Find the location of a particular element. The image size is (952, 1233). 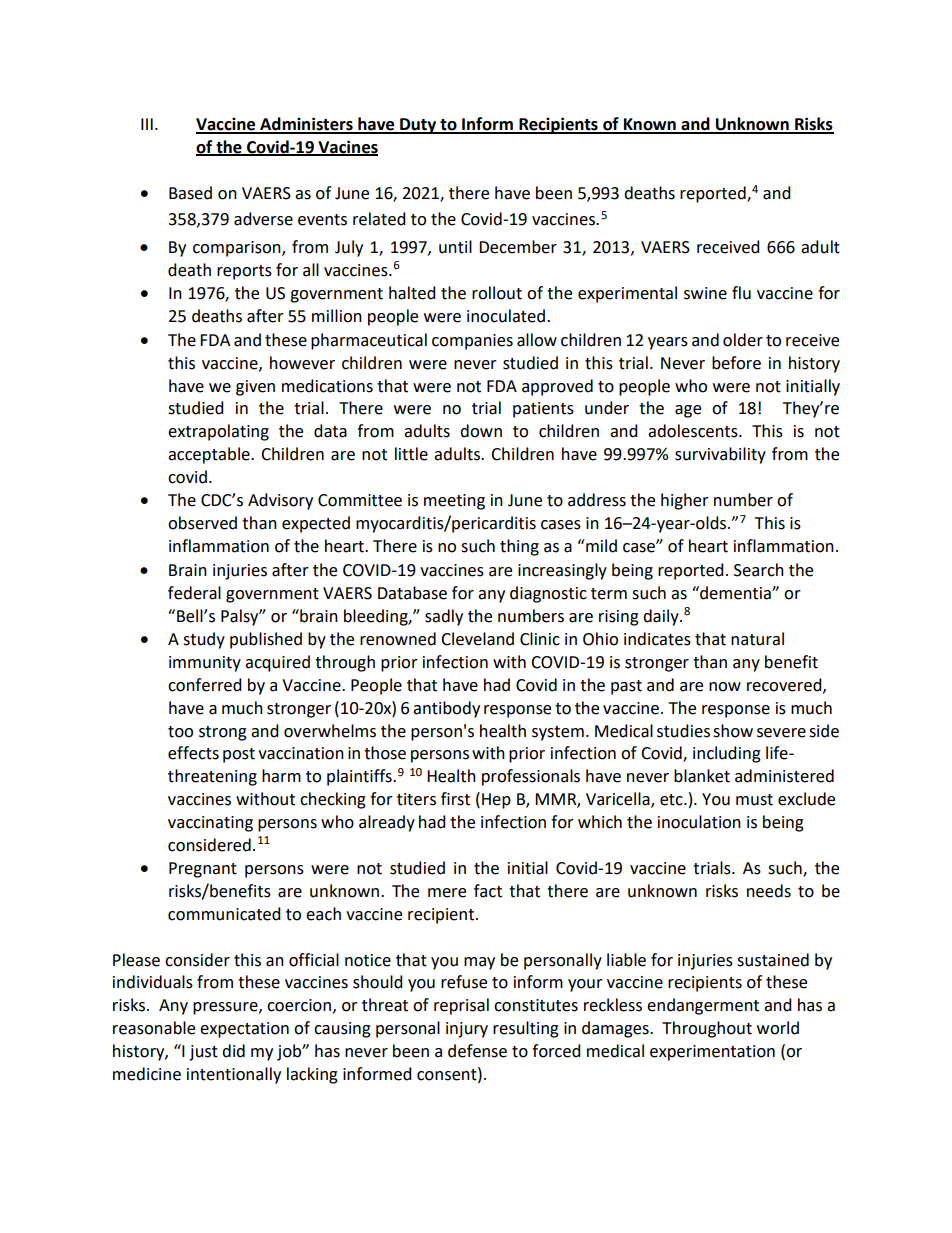

inoculation is located at coordinates (699, 822).
